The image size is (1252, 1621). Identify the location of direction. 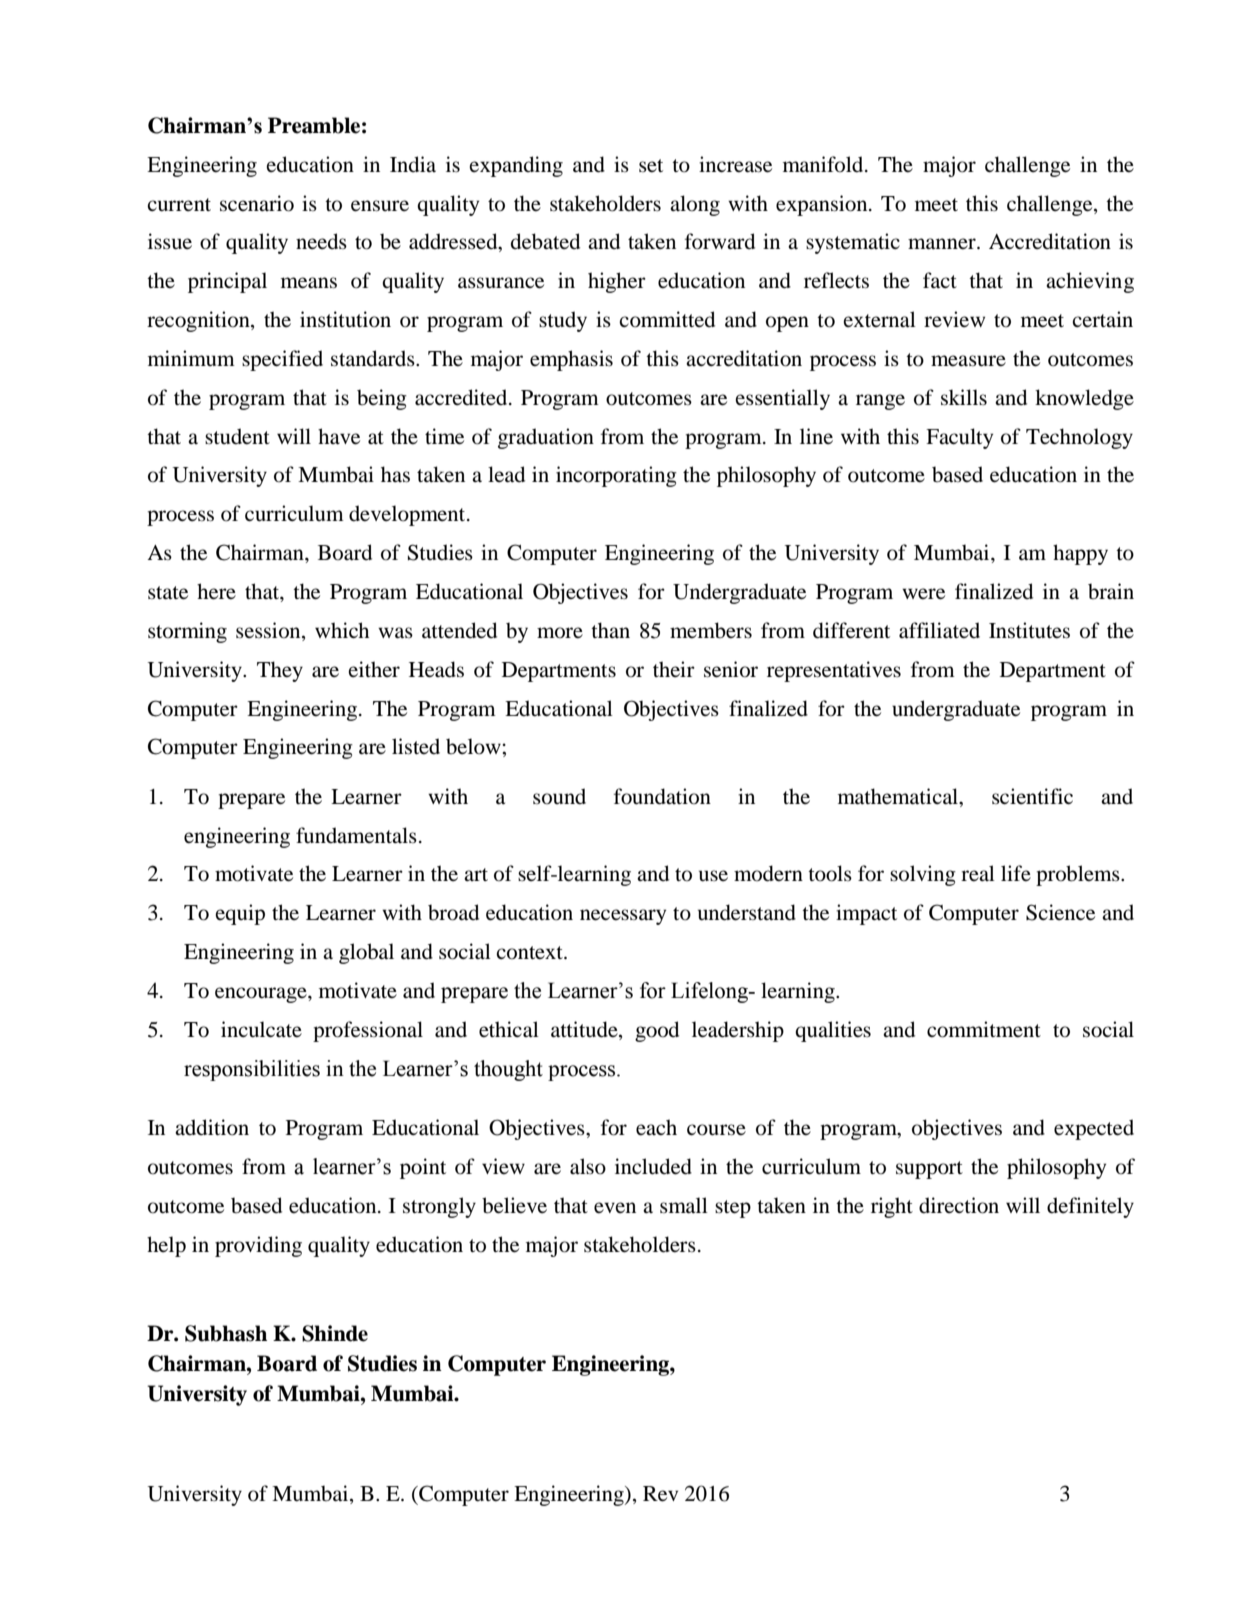
(959, 1205).
